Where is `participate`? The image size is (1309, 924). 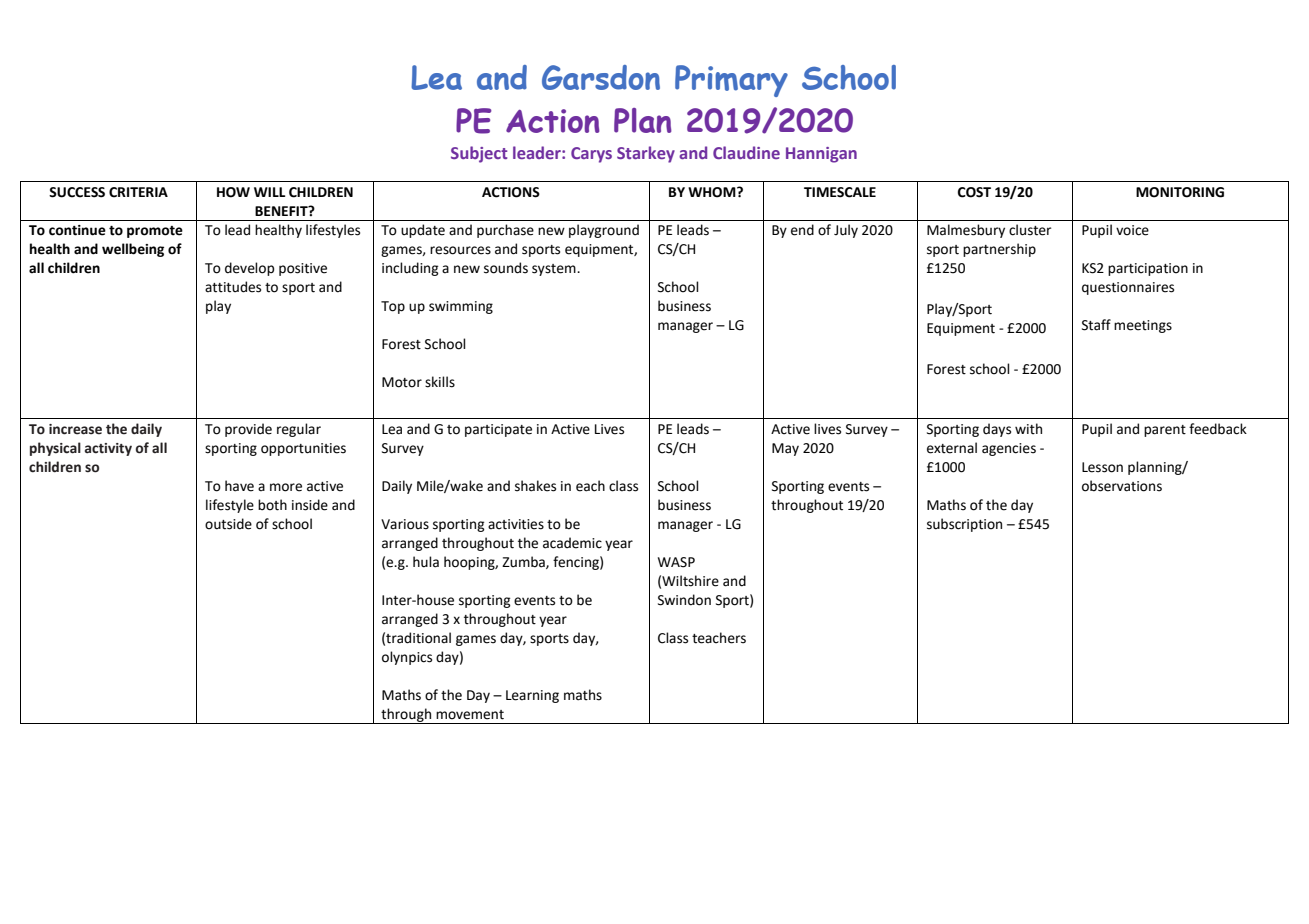
participate is located at coordinates (498, 430).
